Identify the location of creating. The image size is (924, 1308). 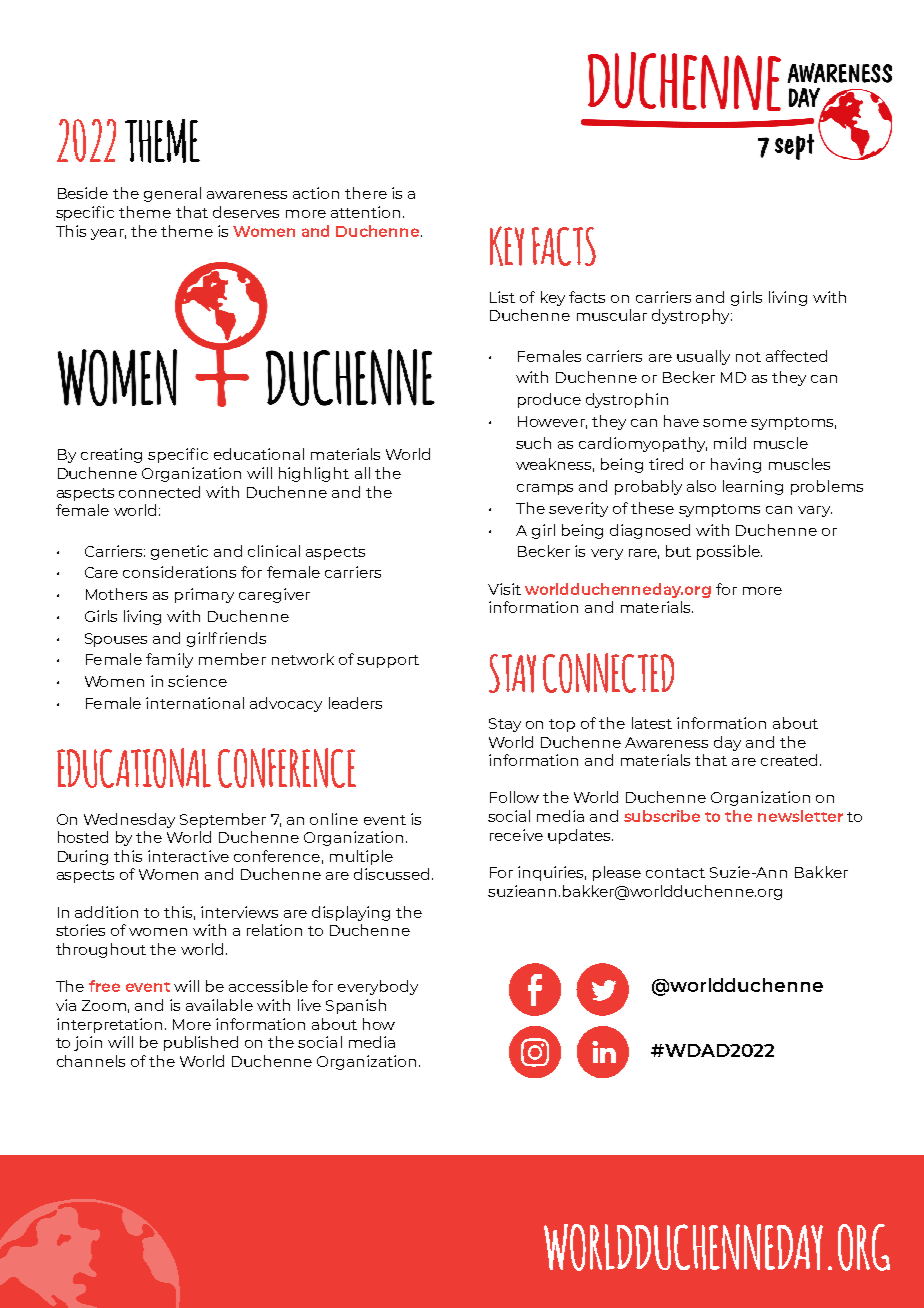
(111, 455).
